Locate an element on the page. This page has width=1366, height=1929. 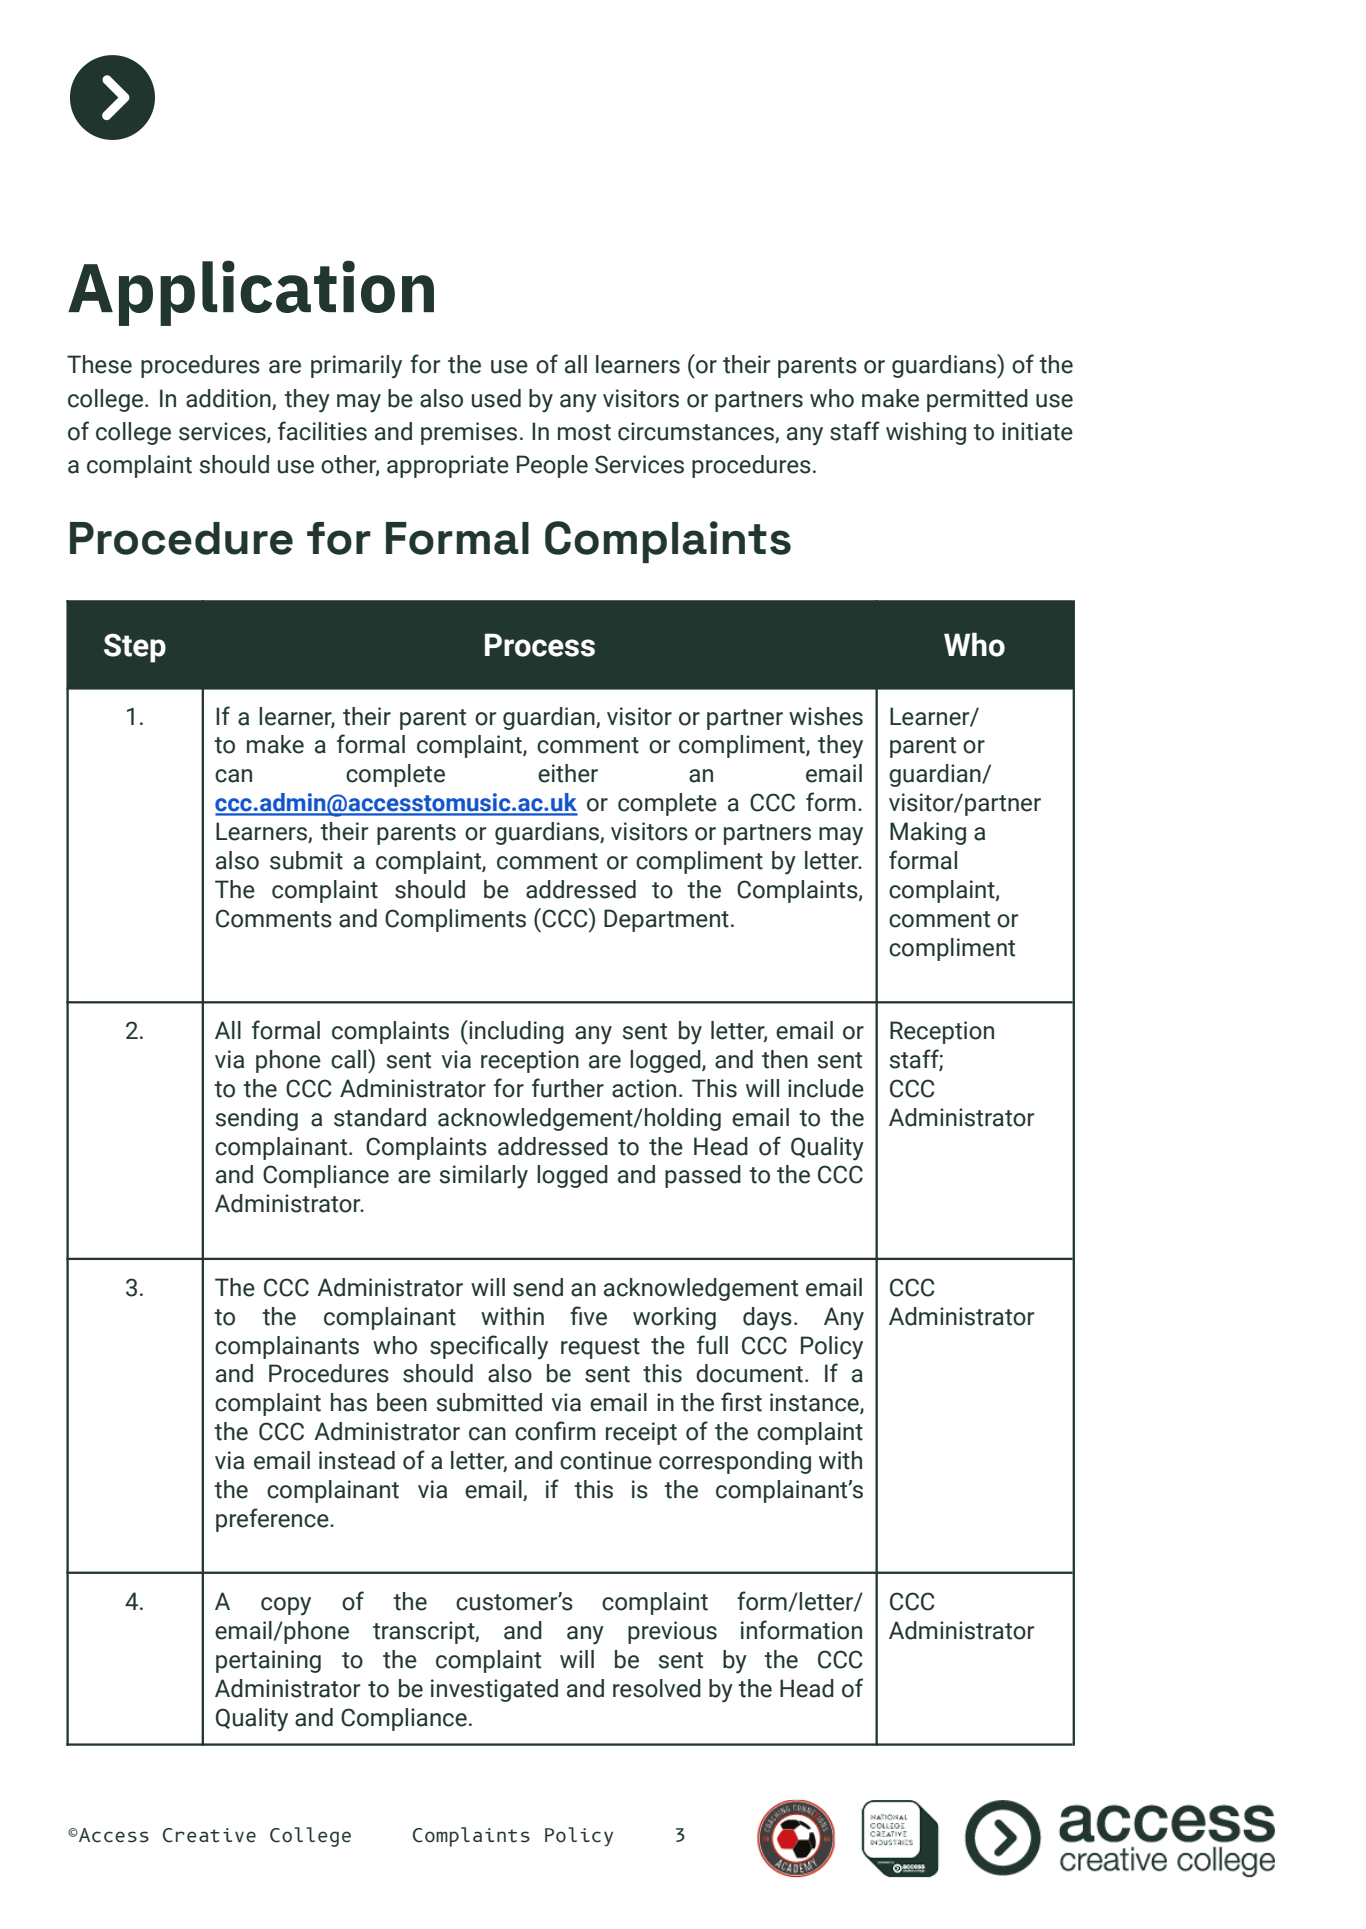
Step is located at coordinates (135, 648).
